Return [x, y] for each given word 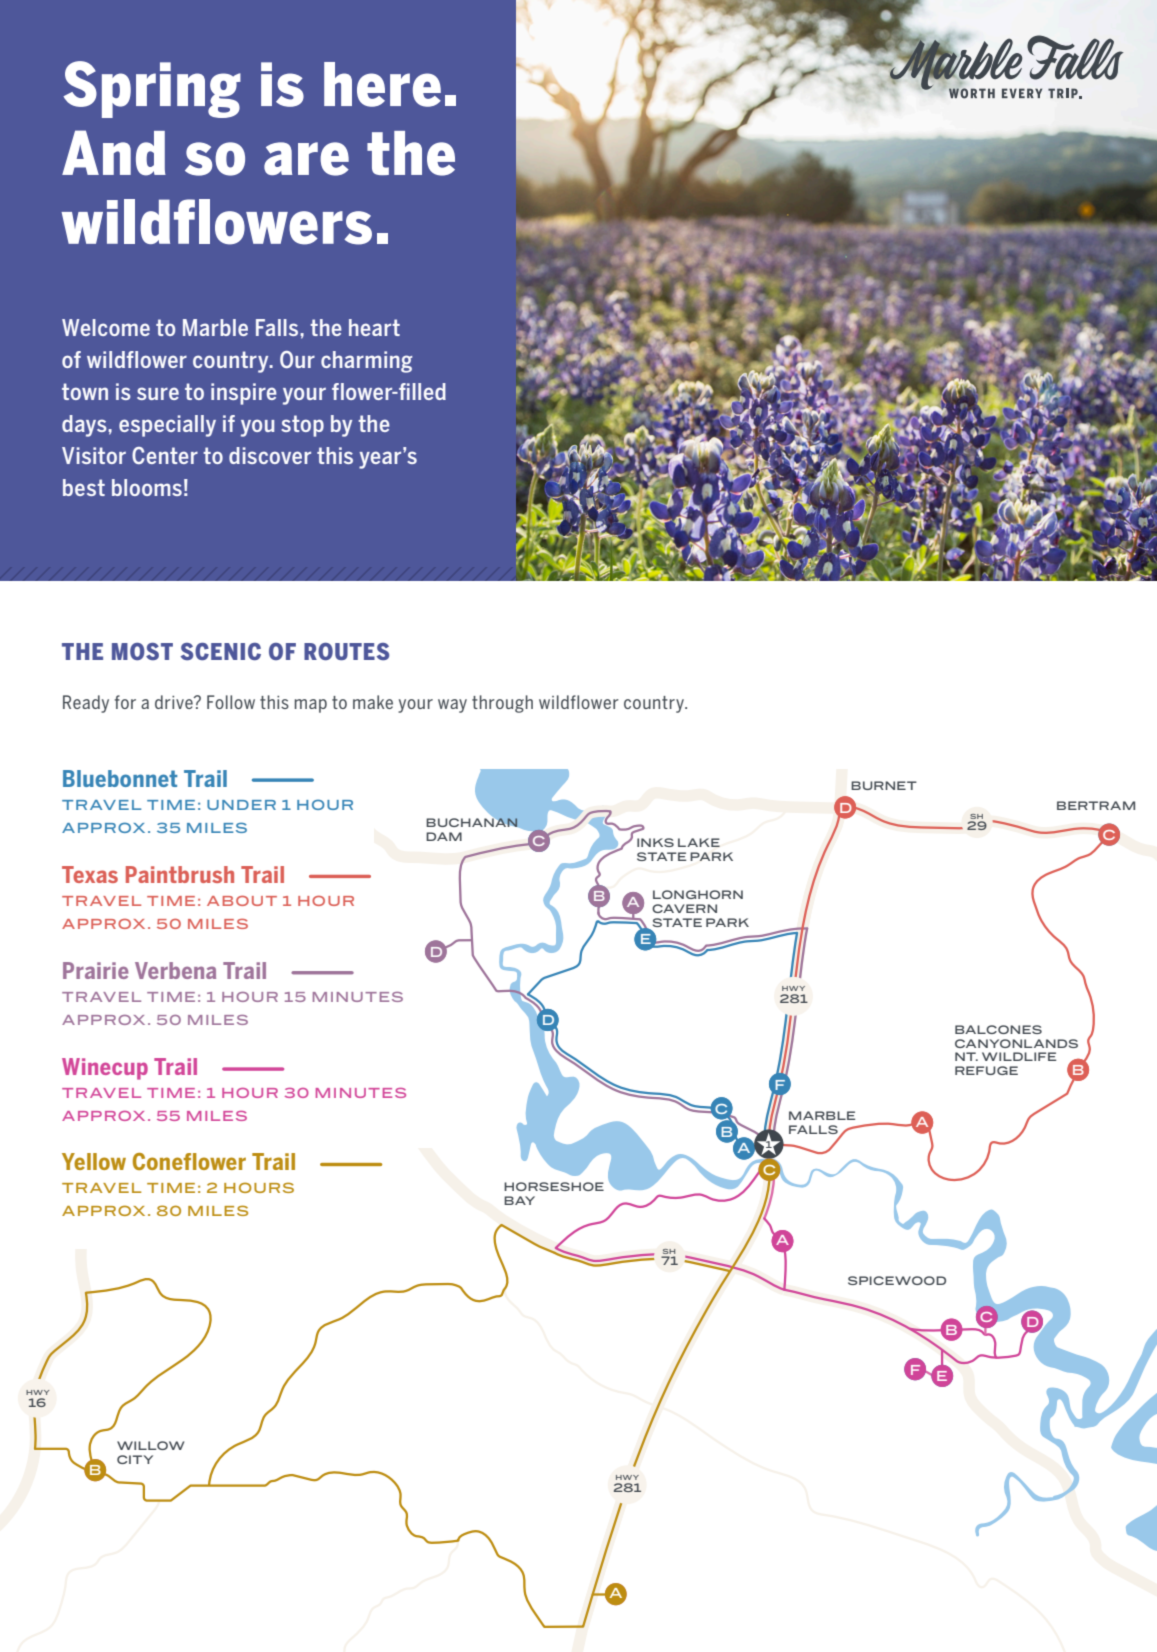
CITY [135, 1459]
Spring [152, 89]
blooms [147, 487]
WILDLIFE [1019, 1056]
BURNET [884, 785]
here [382, 84]
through [502, 704]
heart [374, 327]
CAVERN [684, 908]
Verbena [175, 970]
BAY [519, 1200]
